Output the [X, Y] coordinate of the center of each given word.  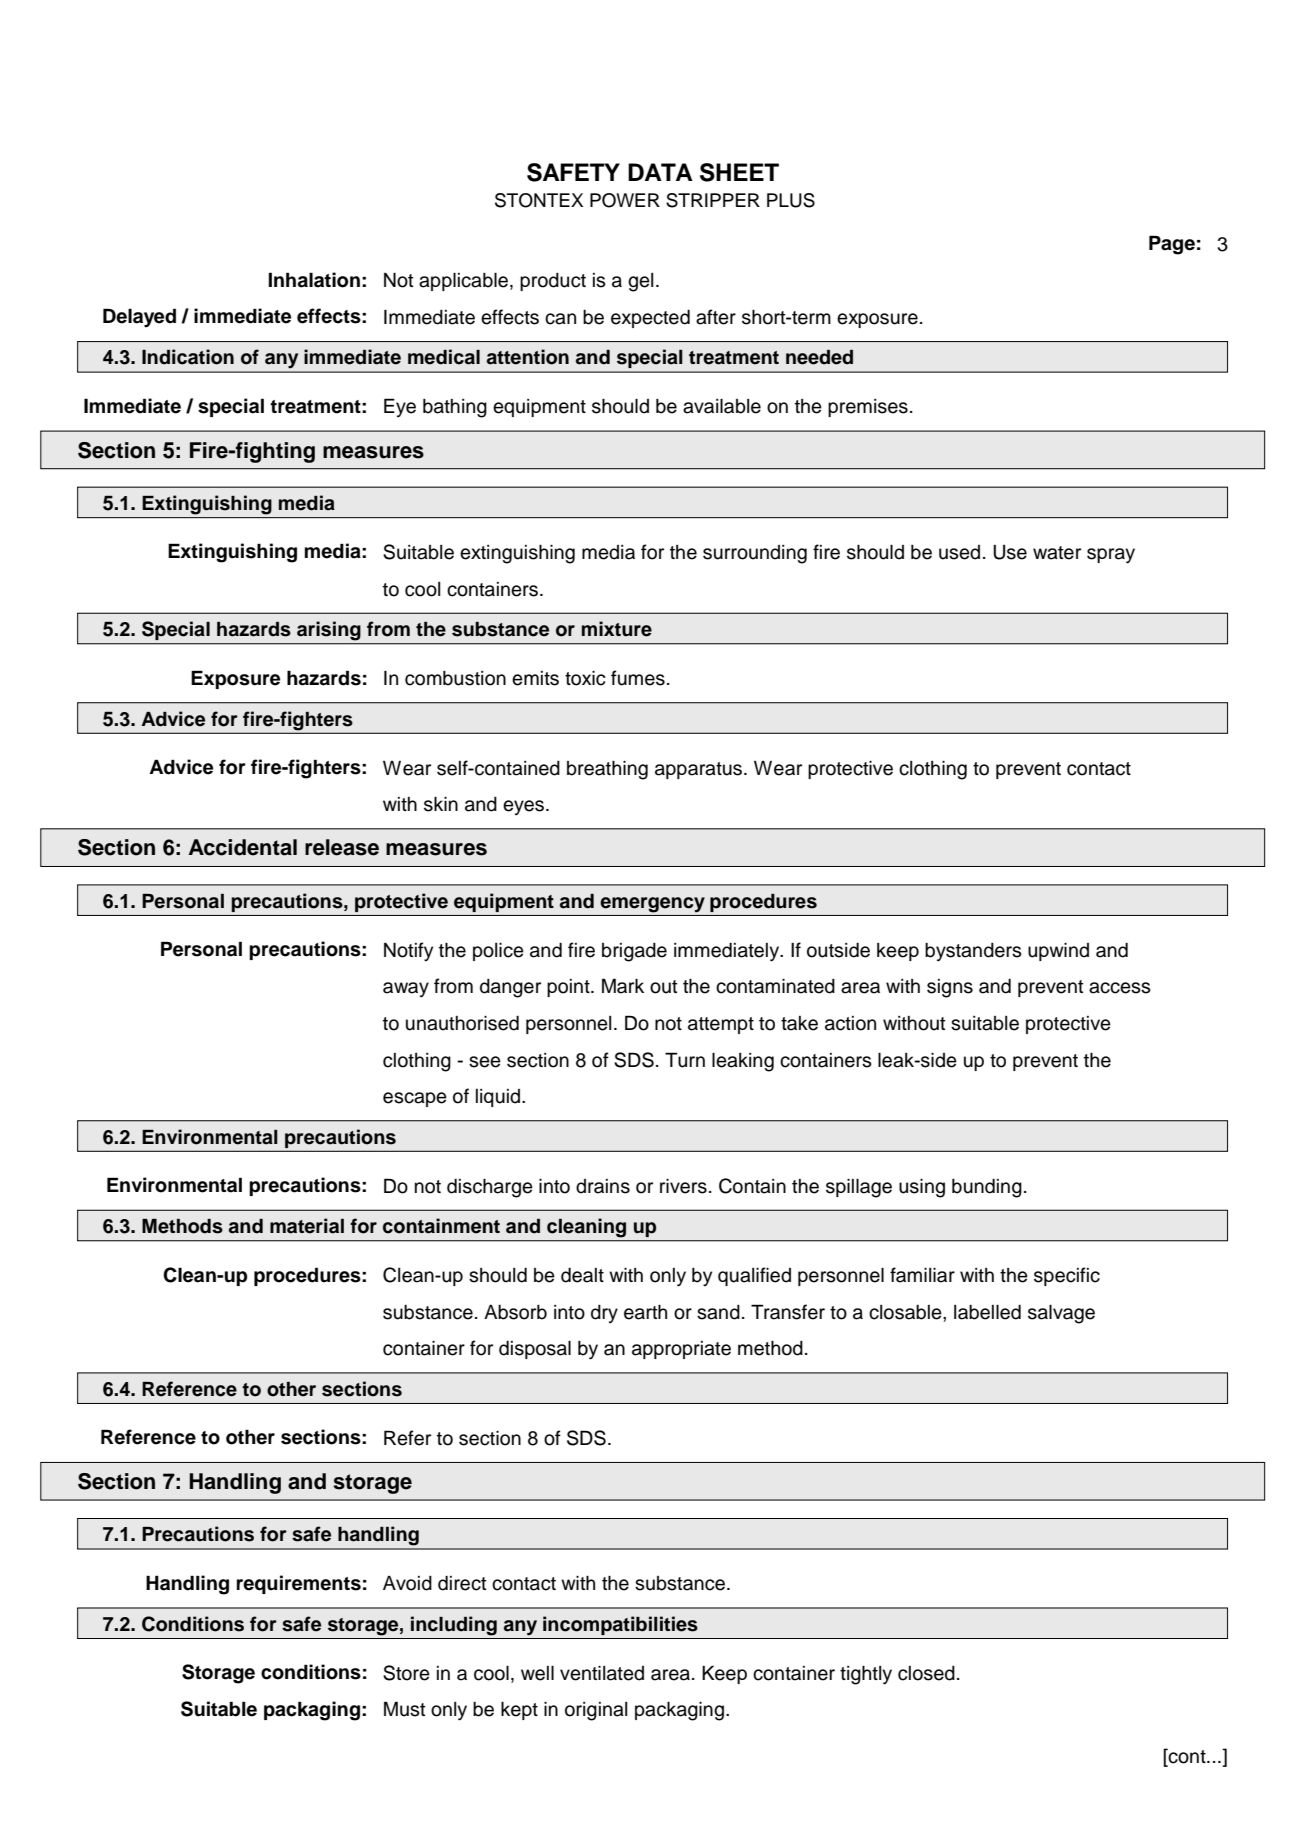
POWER [625, 200]
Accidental [243, 847]
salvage [1061, 1314]
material [307, 1226]
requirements [299, 1584]
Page [1172, 245]
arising [329, 630]
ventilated [602, 1673]
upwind [1058, 952]
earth [645, 1312]
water [1057, 553]
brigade [634, 952]
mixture [617, 629]
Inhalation [314, 280]
